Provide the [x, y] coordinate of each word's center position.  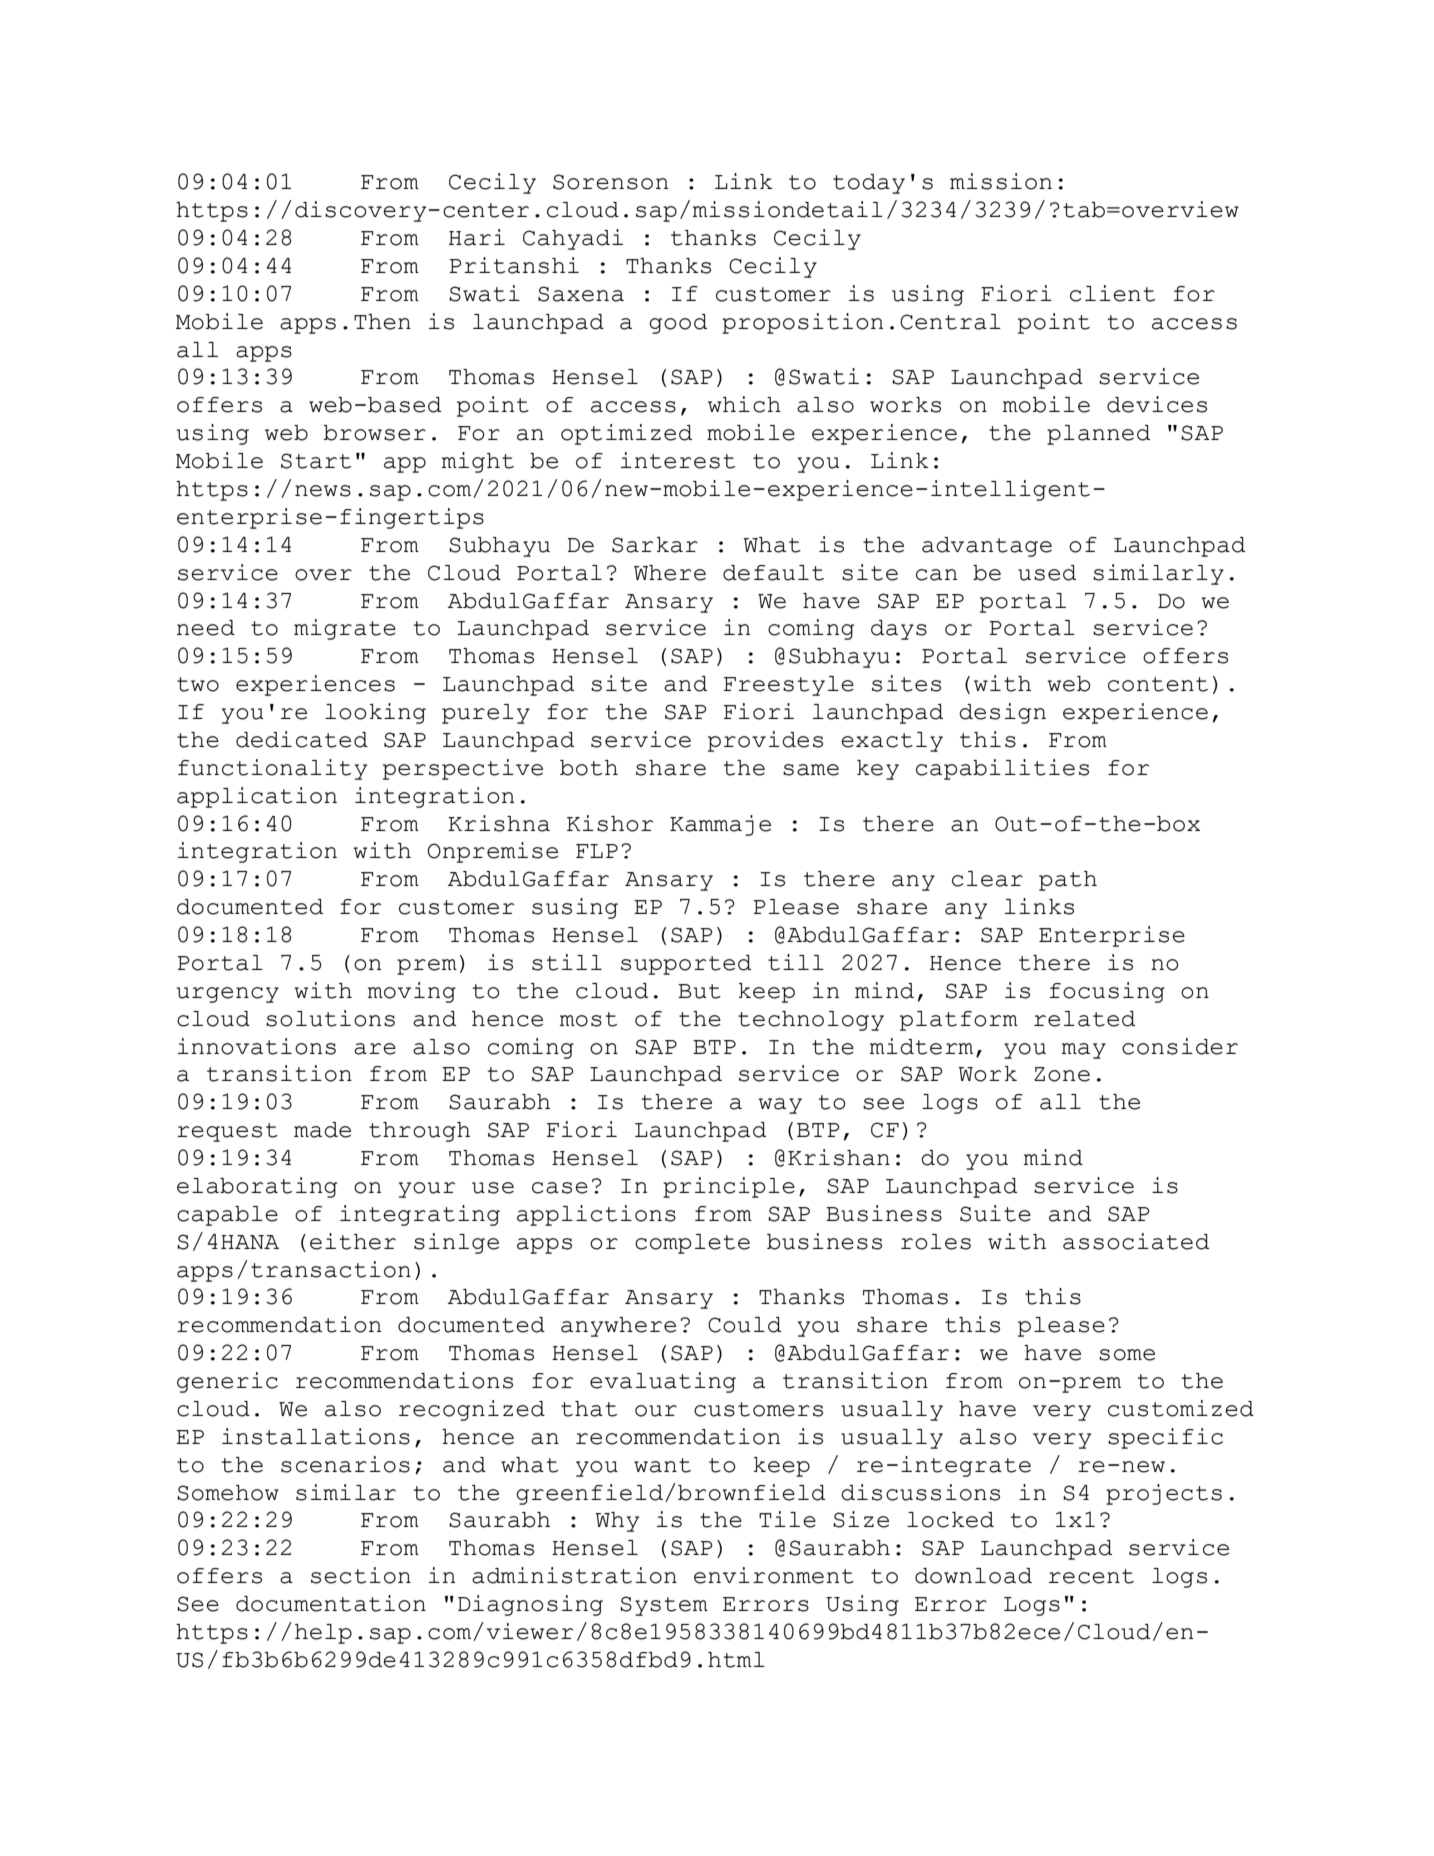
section [361, 1575]
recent [1091, 1576]
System [664, 1606]
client [1112, 293]
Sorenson [610, 182]
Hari [477, 237]
